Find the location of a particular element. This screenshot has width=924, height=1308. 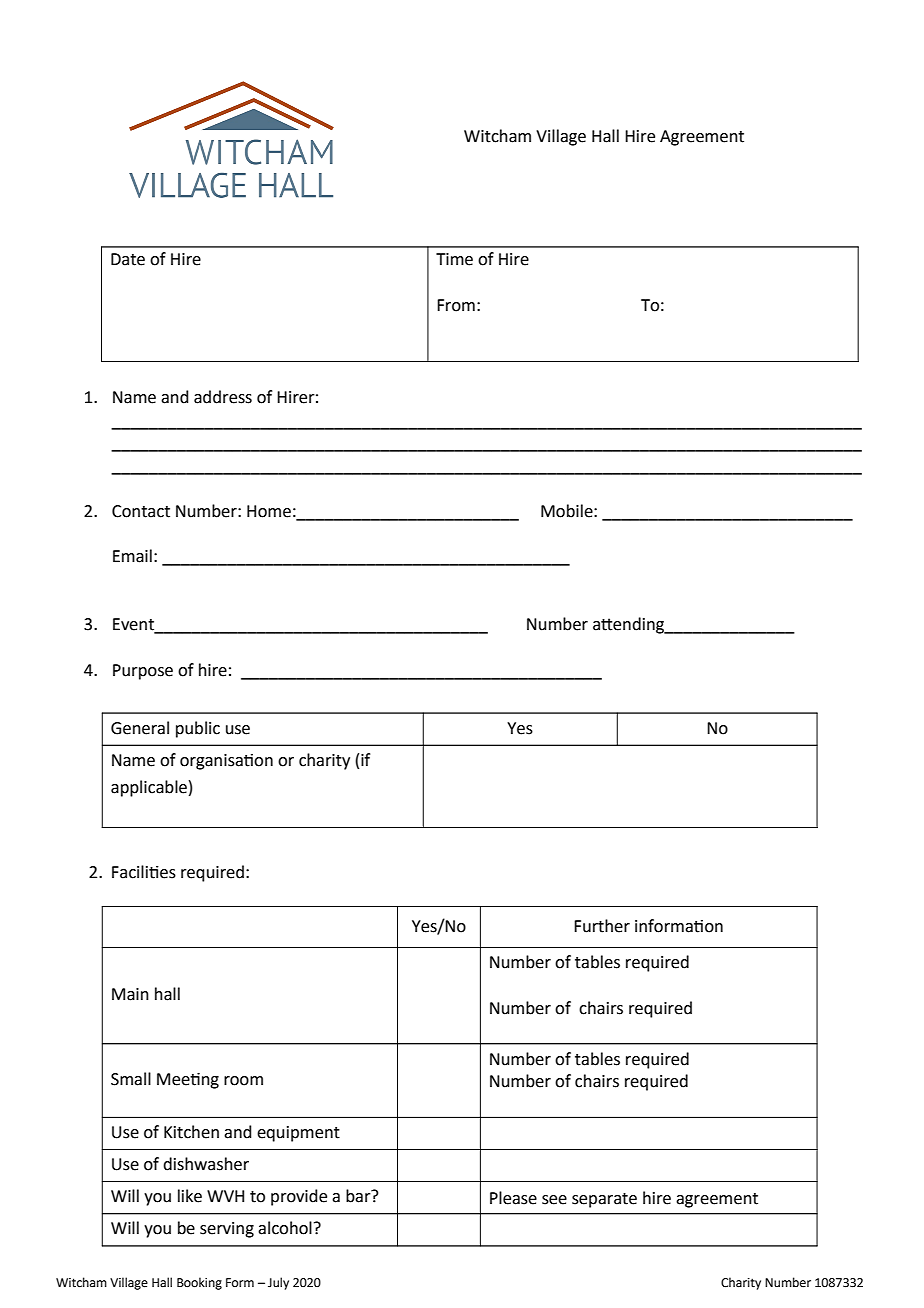

organisation is located at coordinates (226, 762).
